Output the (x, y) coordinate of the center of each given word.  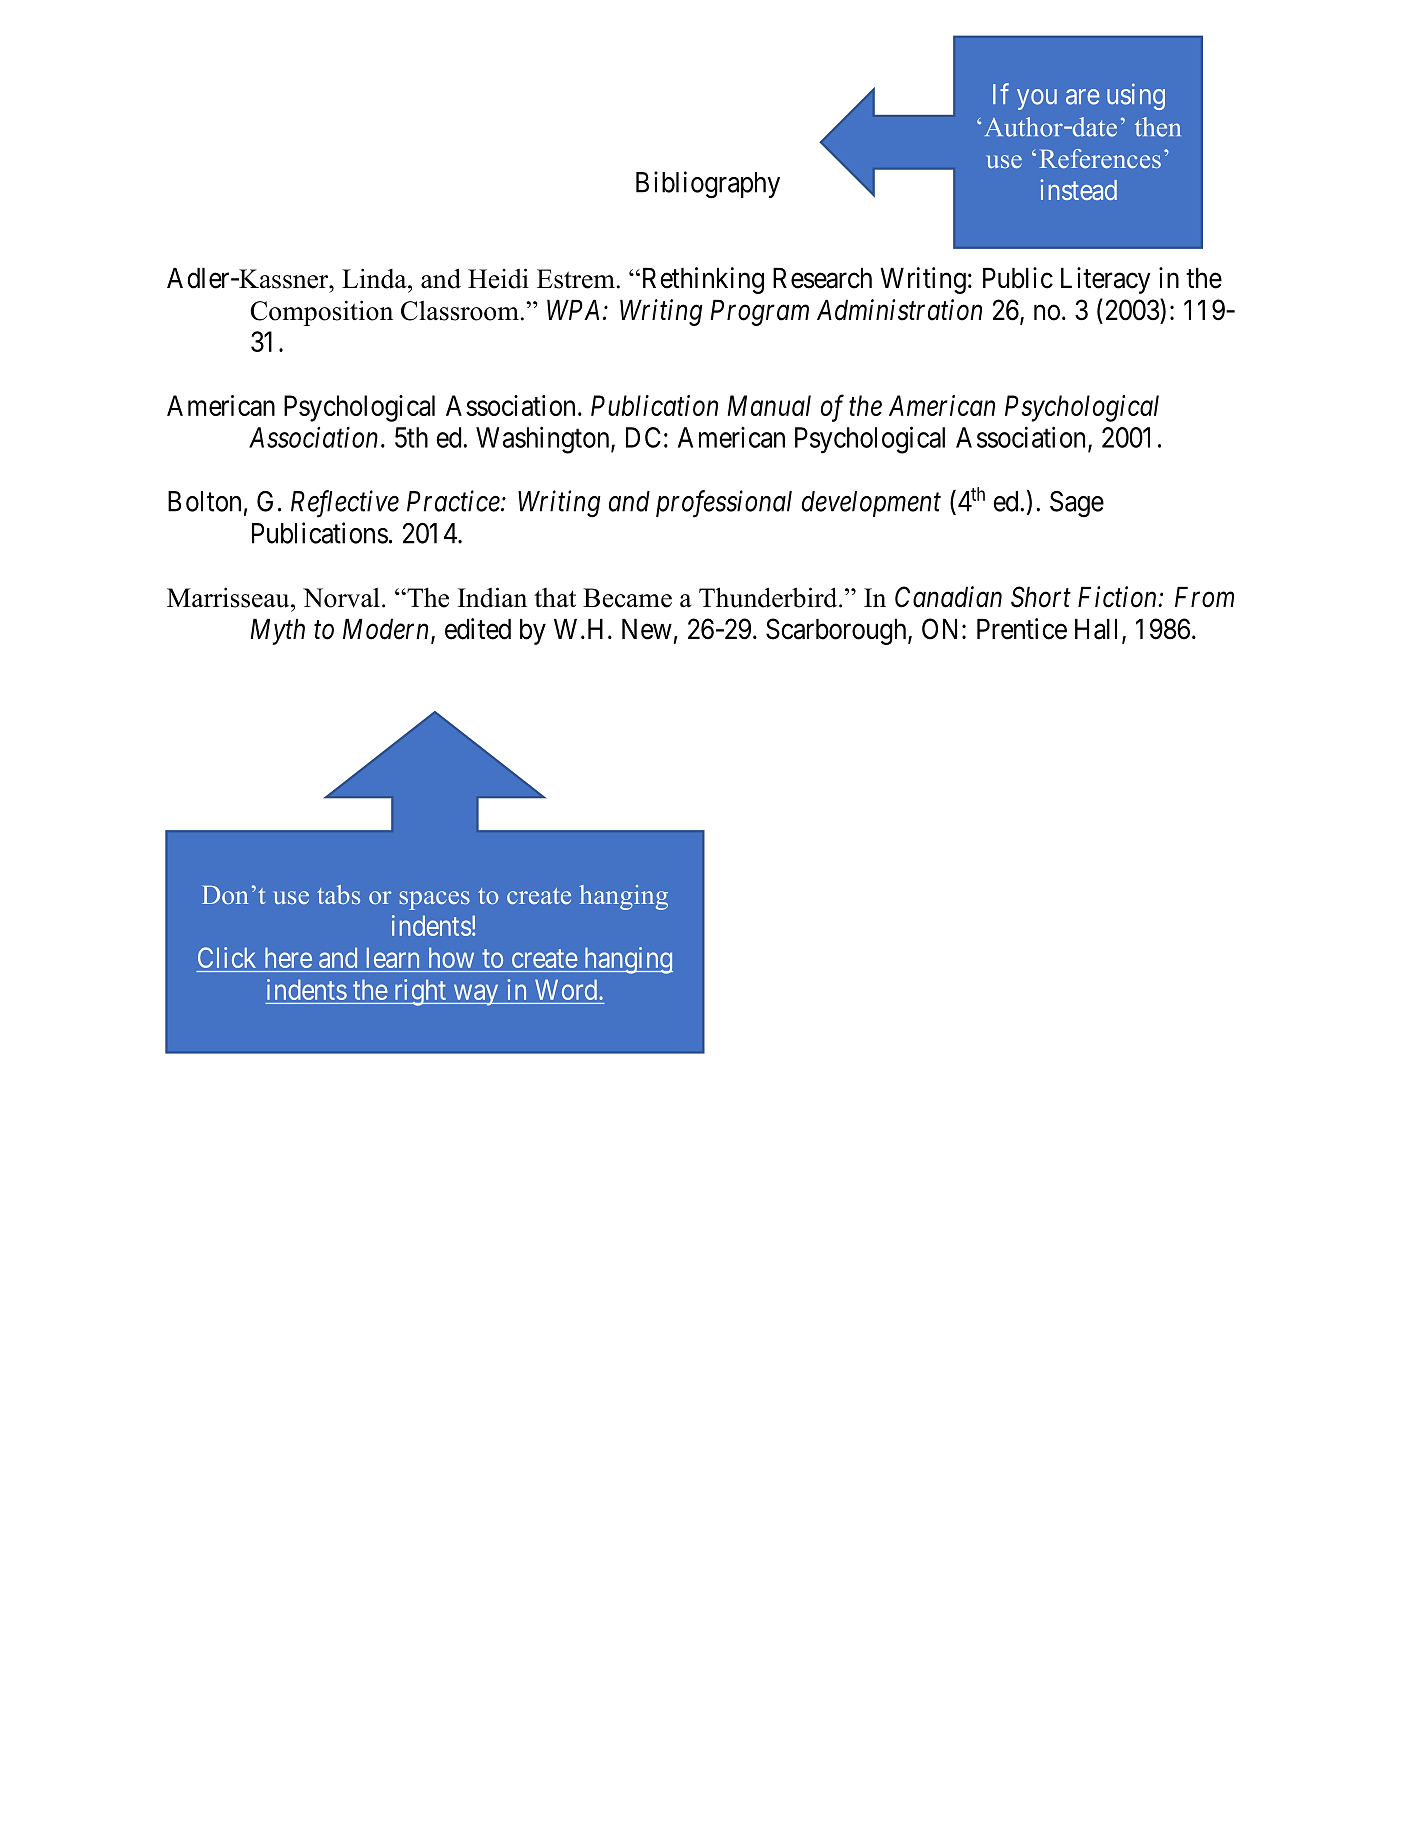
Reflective (345, 504)
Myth (277, 632)
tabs (338, 894)
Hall (1099, 630)
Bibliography (708, 185)
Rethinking (701, 280)
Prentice (1022, 629)
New (647, 629)
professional (724, 504)
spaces (435, 900)
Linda (375, 279)
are (1083, 97)
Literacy (1106, 280)
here (288, 958)
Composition (321, 313)
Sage (1077, 504)
